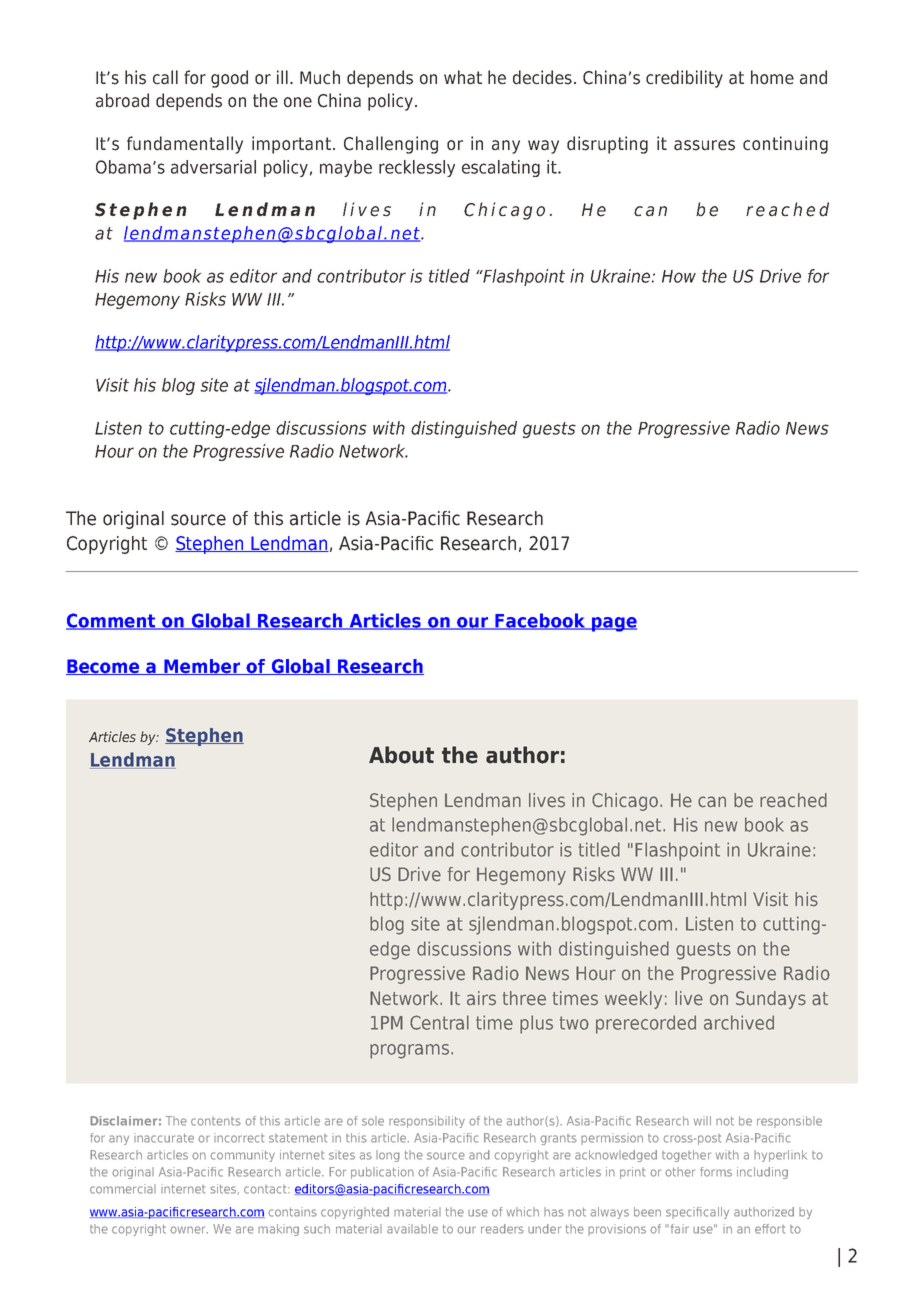 This page has width=924, height=1308. Describe the element at coordinates (771, 1000) in the page. I see `Sundays` at that location.
